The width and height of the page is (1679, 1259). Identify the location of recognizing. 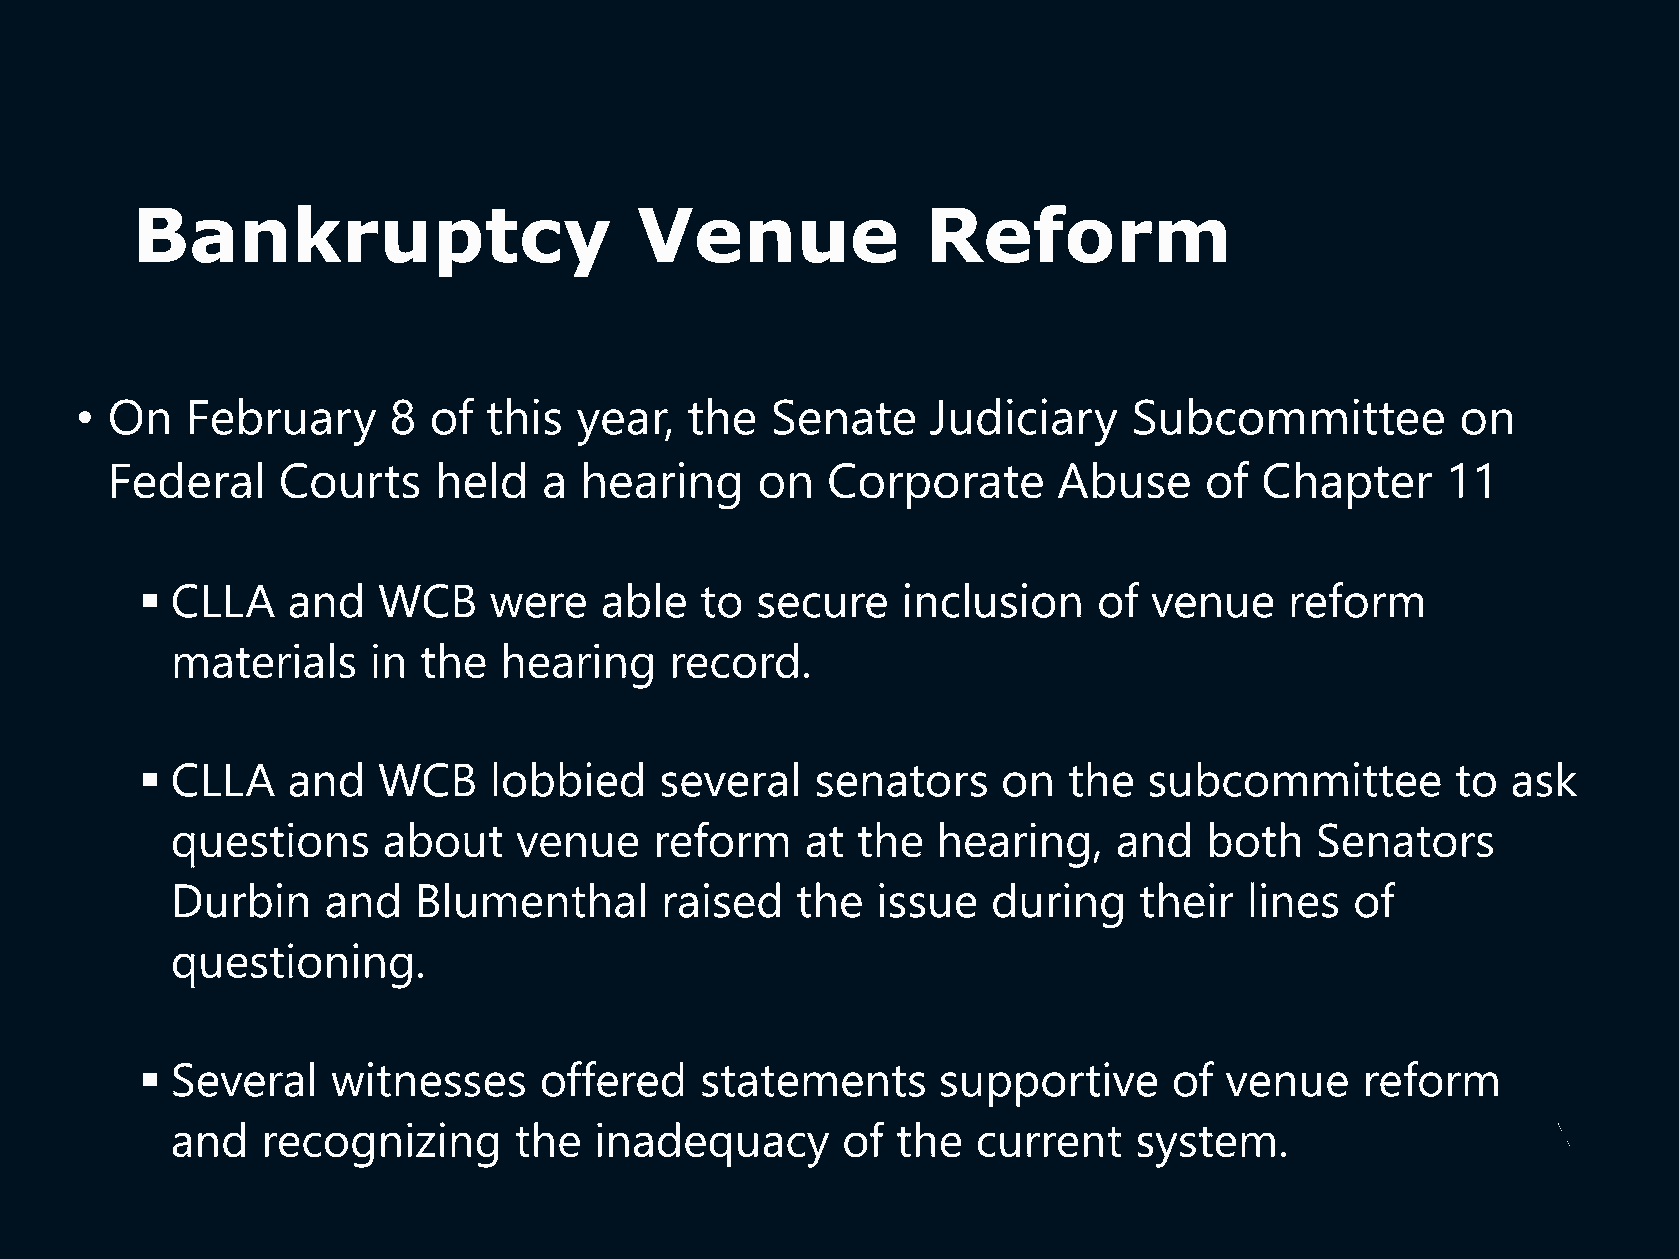
(381, 1145).
